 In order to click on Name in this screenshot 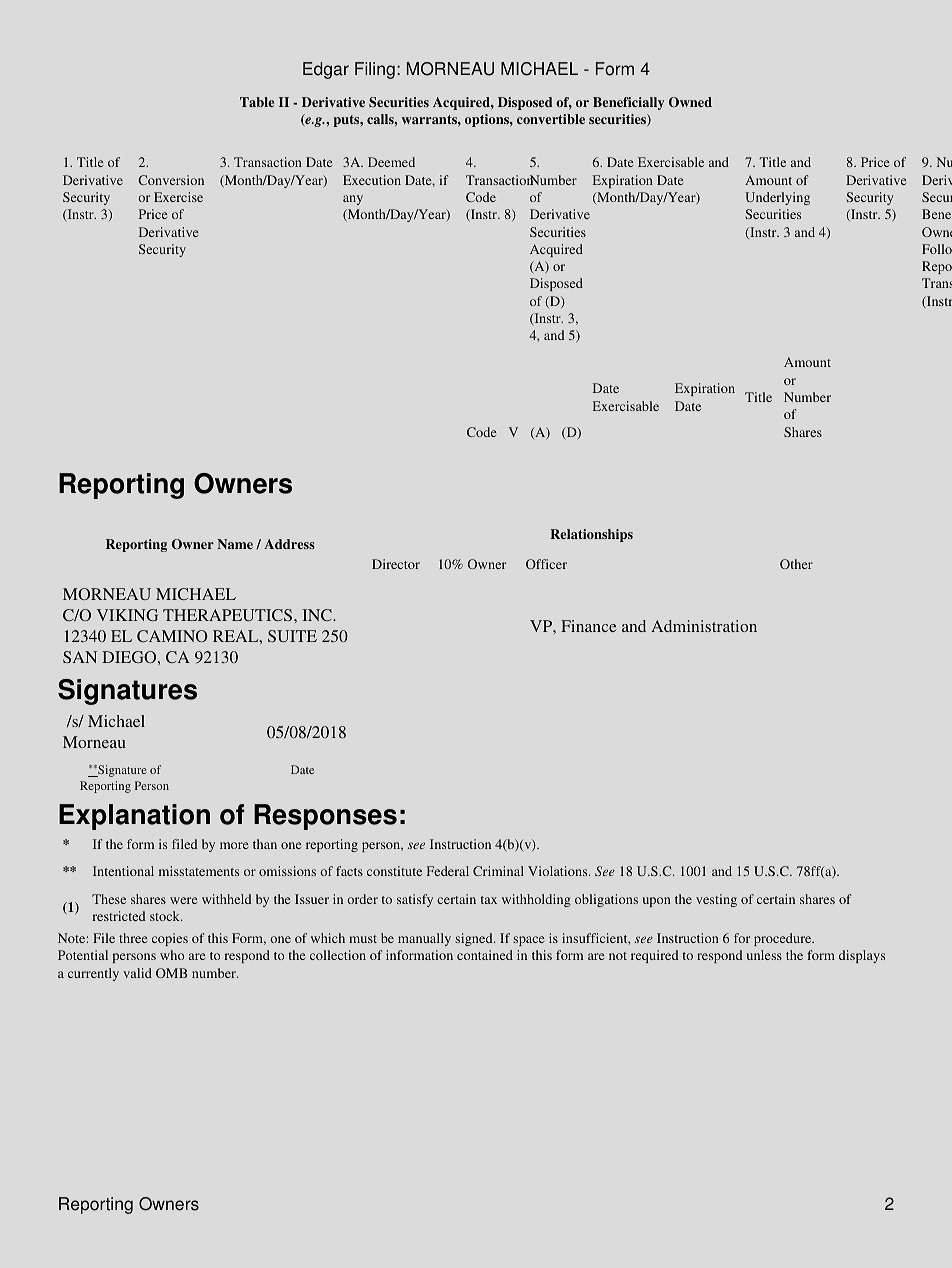, I will do `click(235, 544)`.
